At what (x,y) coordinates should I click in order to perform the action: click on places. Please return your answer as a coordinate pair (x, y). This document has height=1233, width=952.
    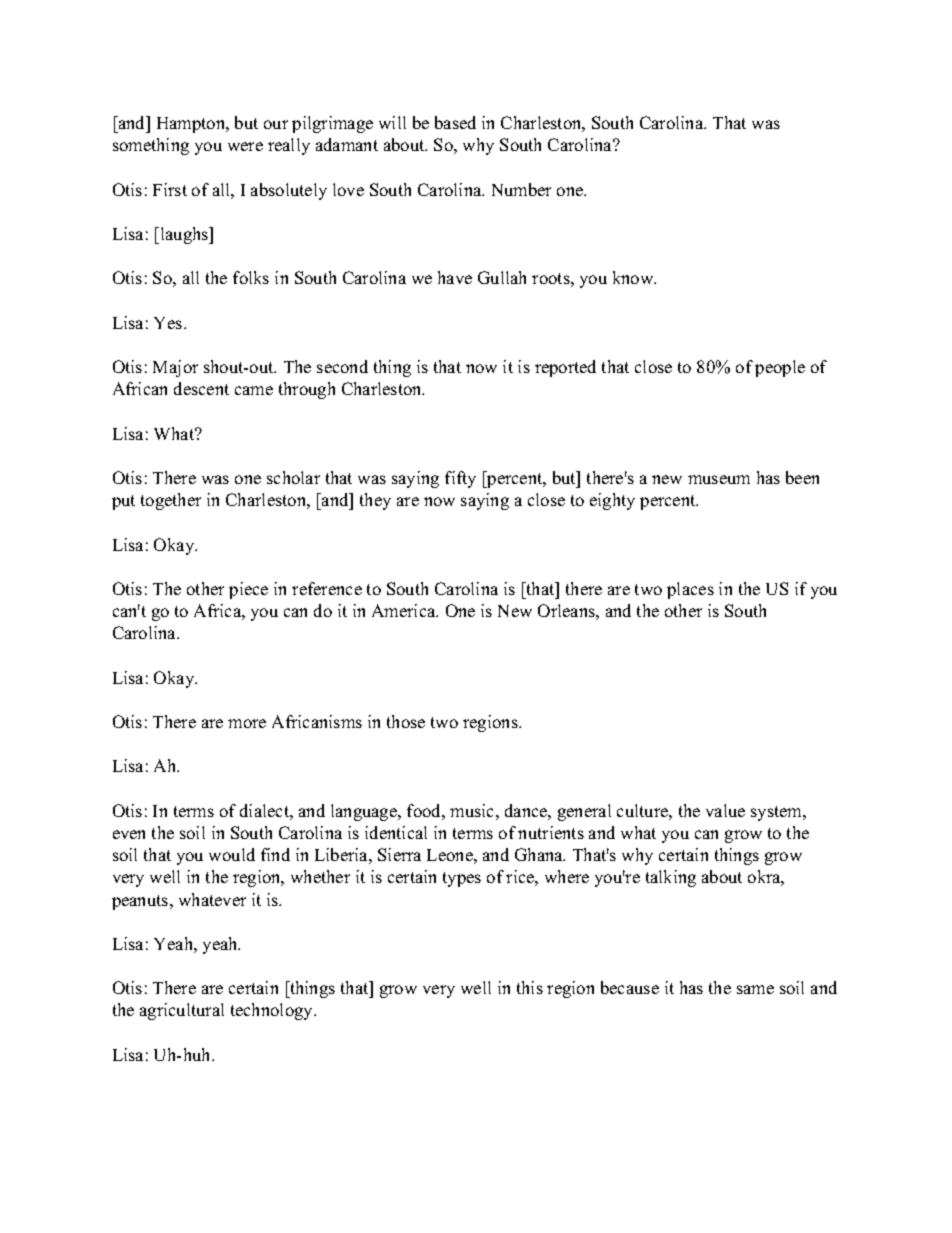
    Looking at the image, I should click on (690, 590).
